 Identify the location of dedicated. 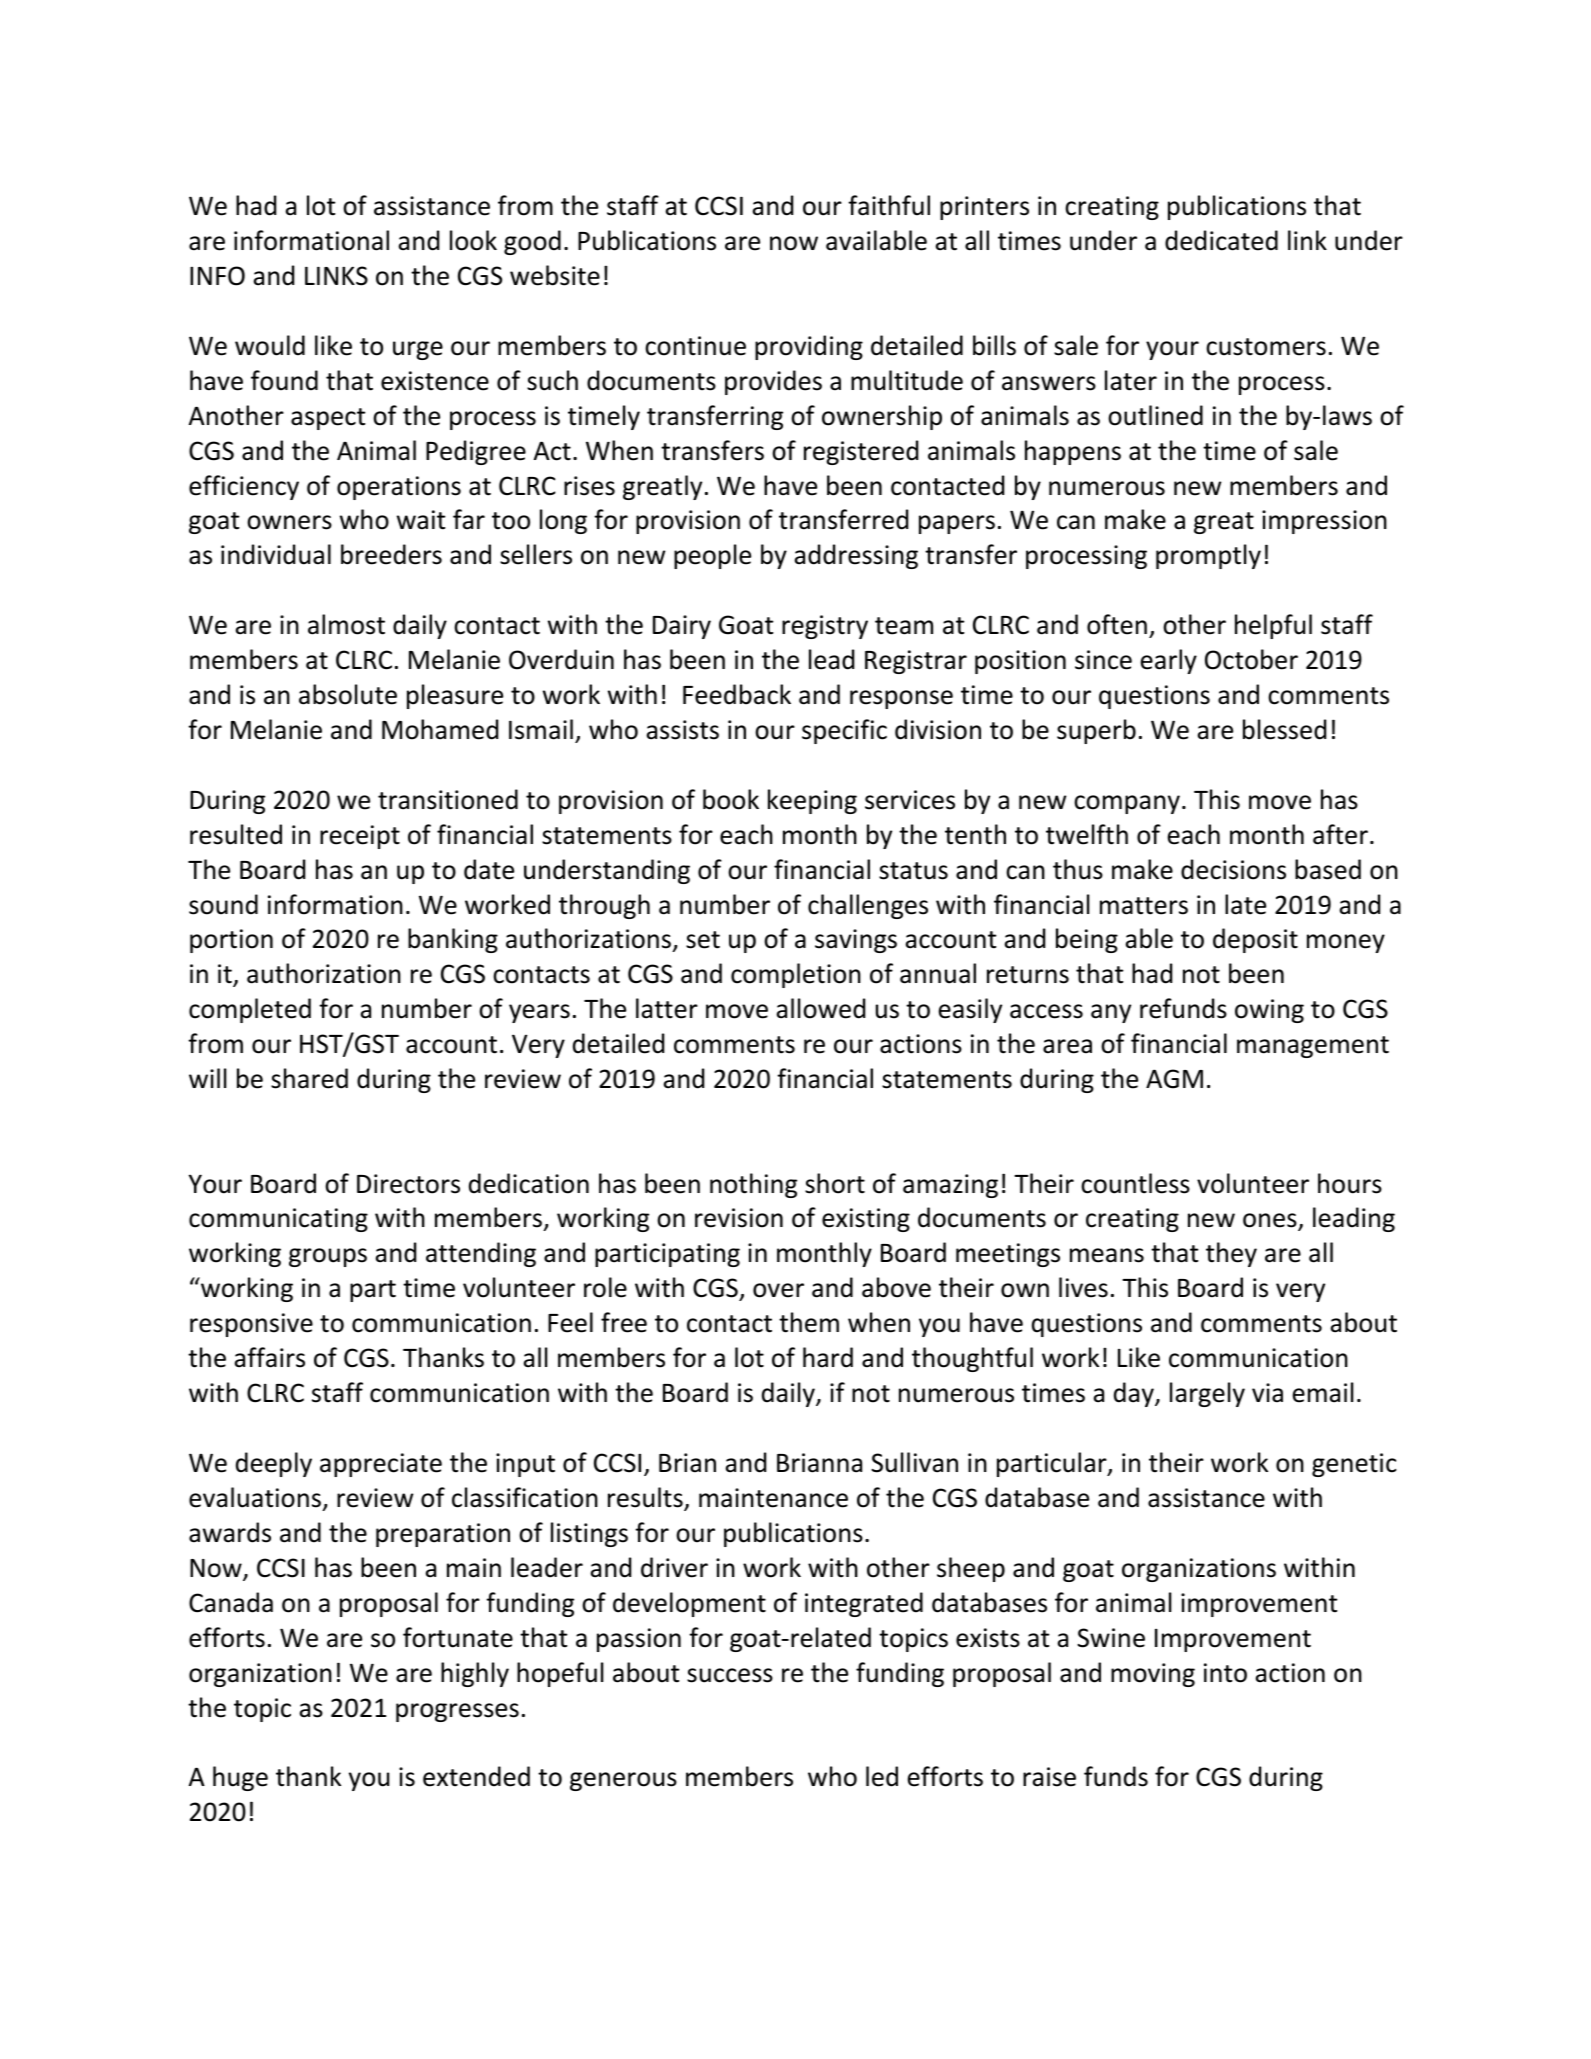
(1221, 240).
